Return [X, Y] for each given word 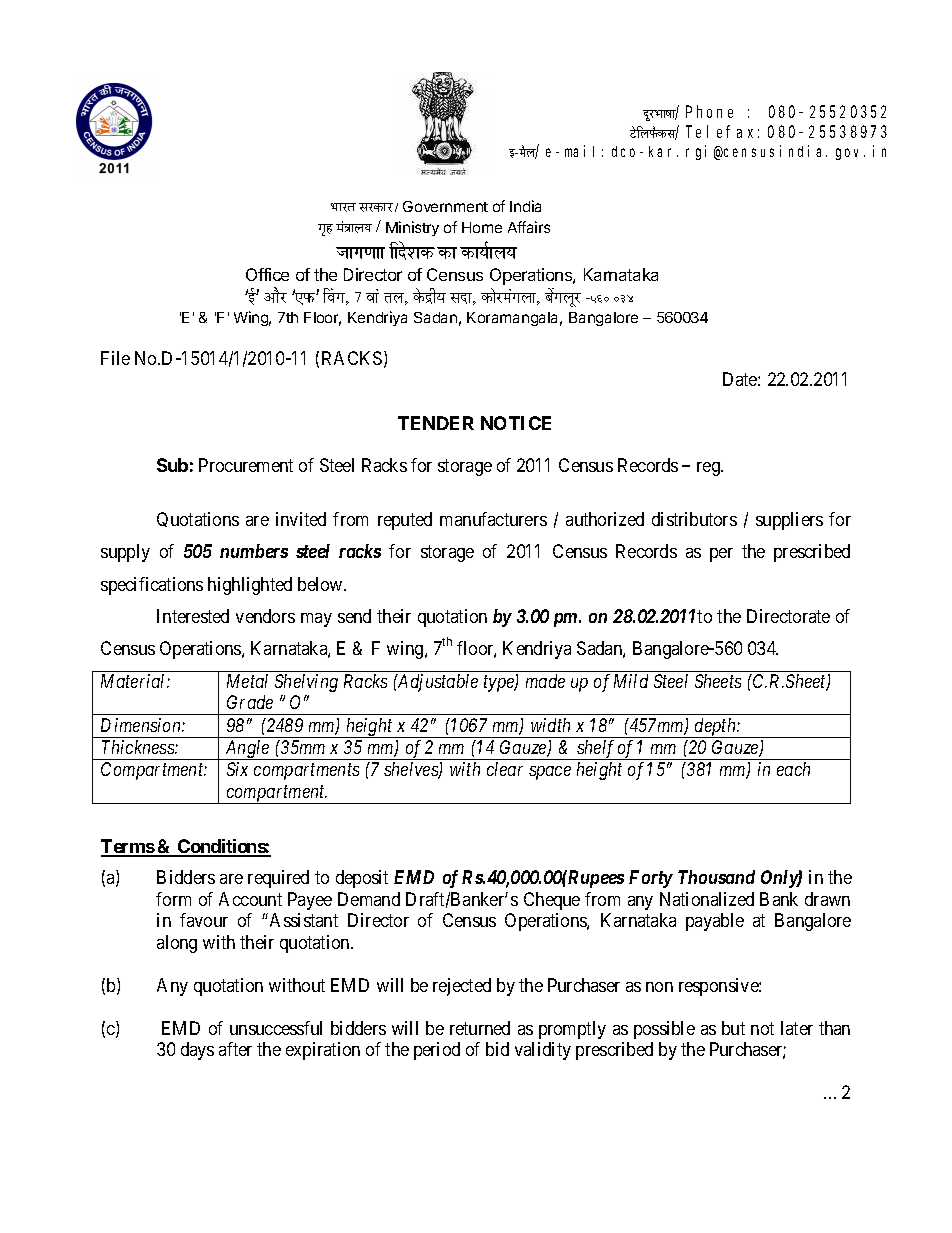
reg [710, 469]
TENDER [436, 423]
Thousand [716, 877]
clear [505, 769]
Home [482, 227]
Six [237, 769]
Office [267, 274]
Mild [631, 681]
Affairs [529, 227]
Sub [172, 465]
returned [480, 1028]
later [797, 1028]
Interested [193, 616]
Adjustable [437, 683]
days [197, 1051]
